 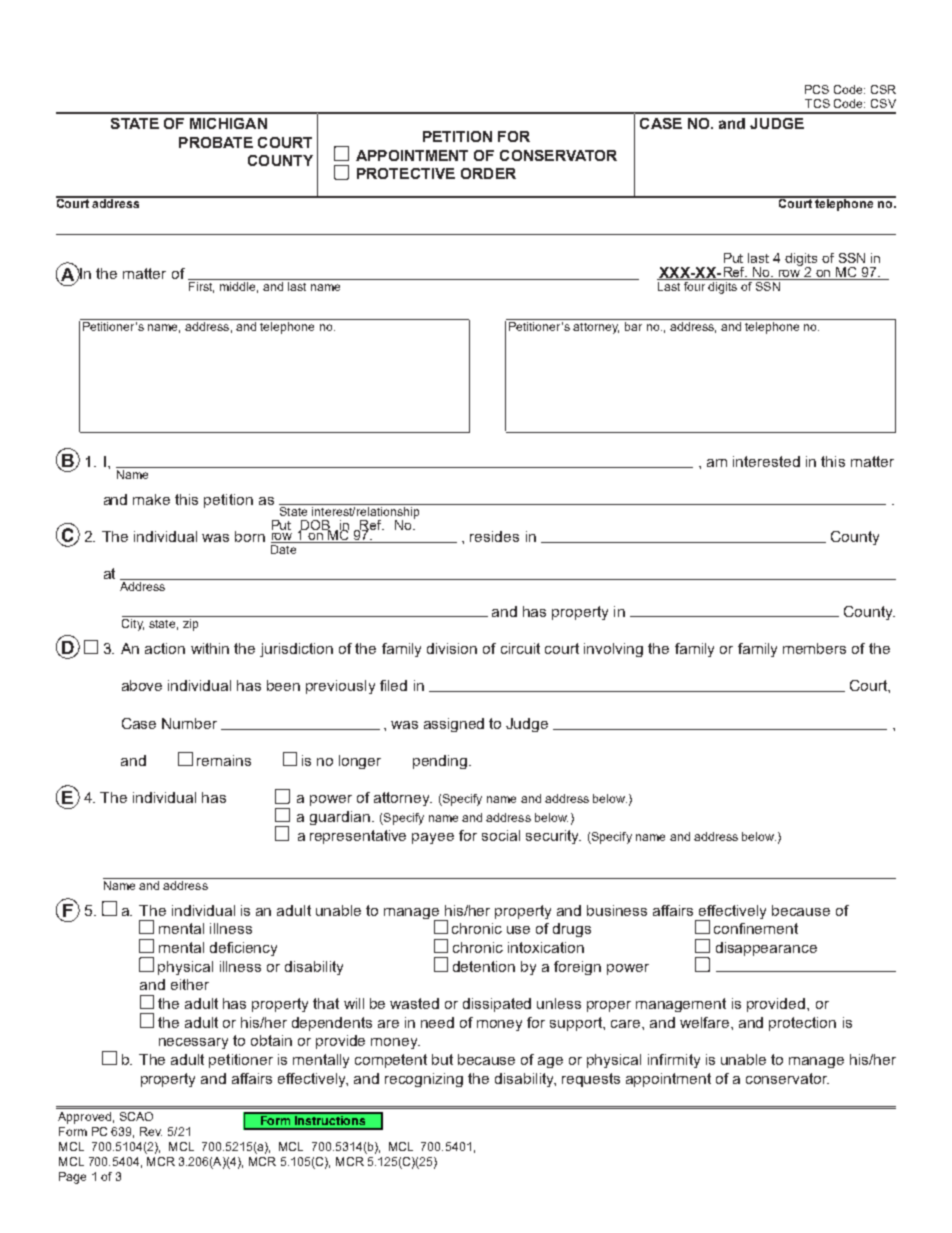 I want to click on recognizing, so click(x=424, y=1080).
